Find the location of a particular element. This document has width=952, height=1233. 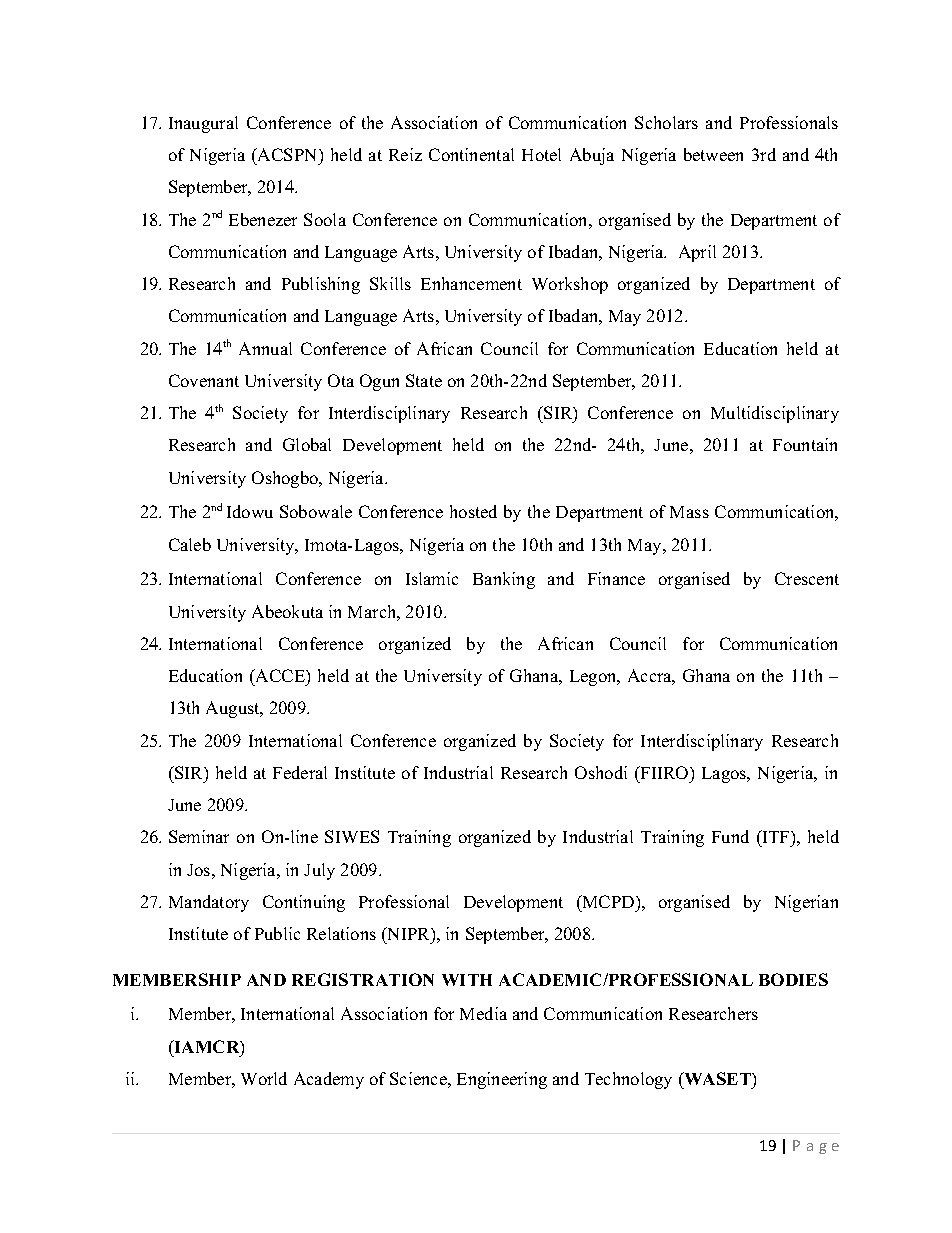

between is located at coordinates (713, 154).
